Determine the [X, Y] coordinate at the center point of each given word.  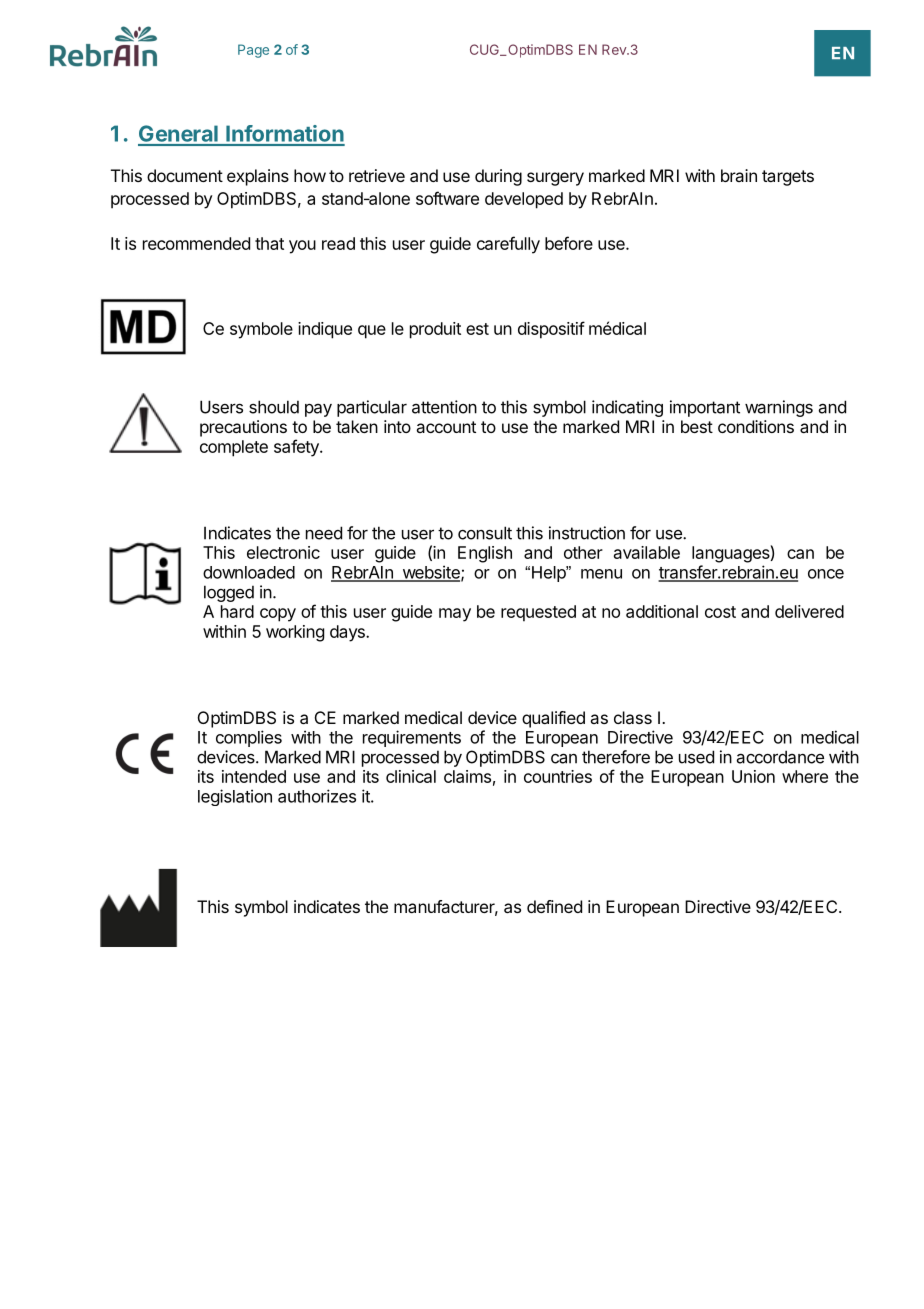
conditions [756, 426]
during [498, 177]
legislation [235, 797]
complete [234, 448]
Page [253, 51]
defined [554, 906]
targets [788, 178]
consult [485, 533]
